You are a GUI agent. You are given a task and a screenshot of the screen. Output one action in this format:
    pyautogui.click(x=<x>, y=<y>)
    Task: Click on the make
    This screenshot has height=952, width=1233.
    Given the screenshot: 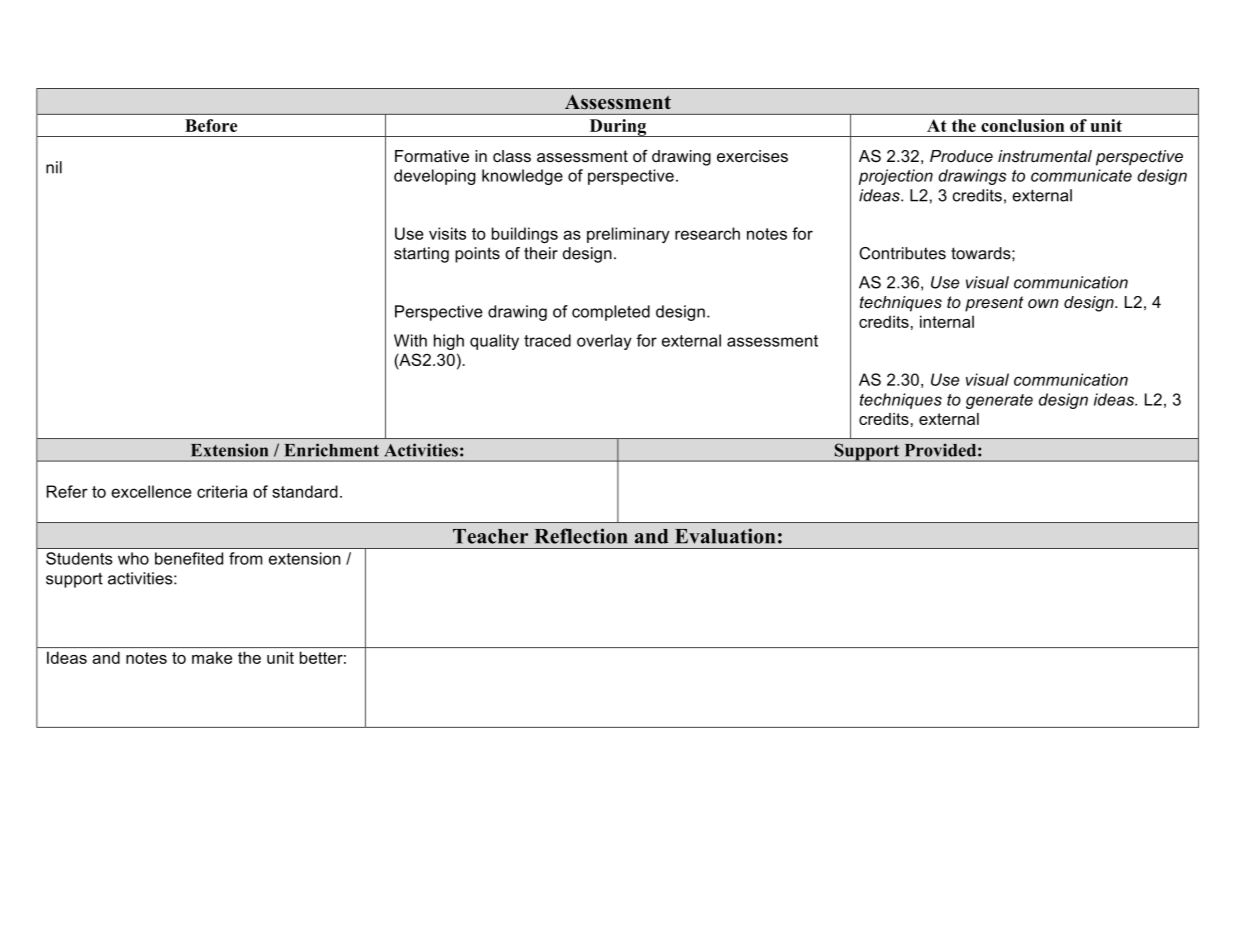 What is the action you would take?
    pyautogui.click(x=212, y=658)
